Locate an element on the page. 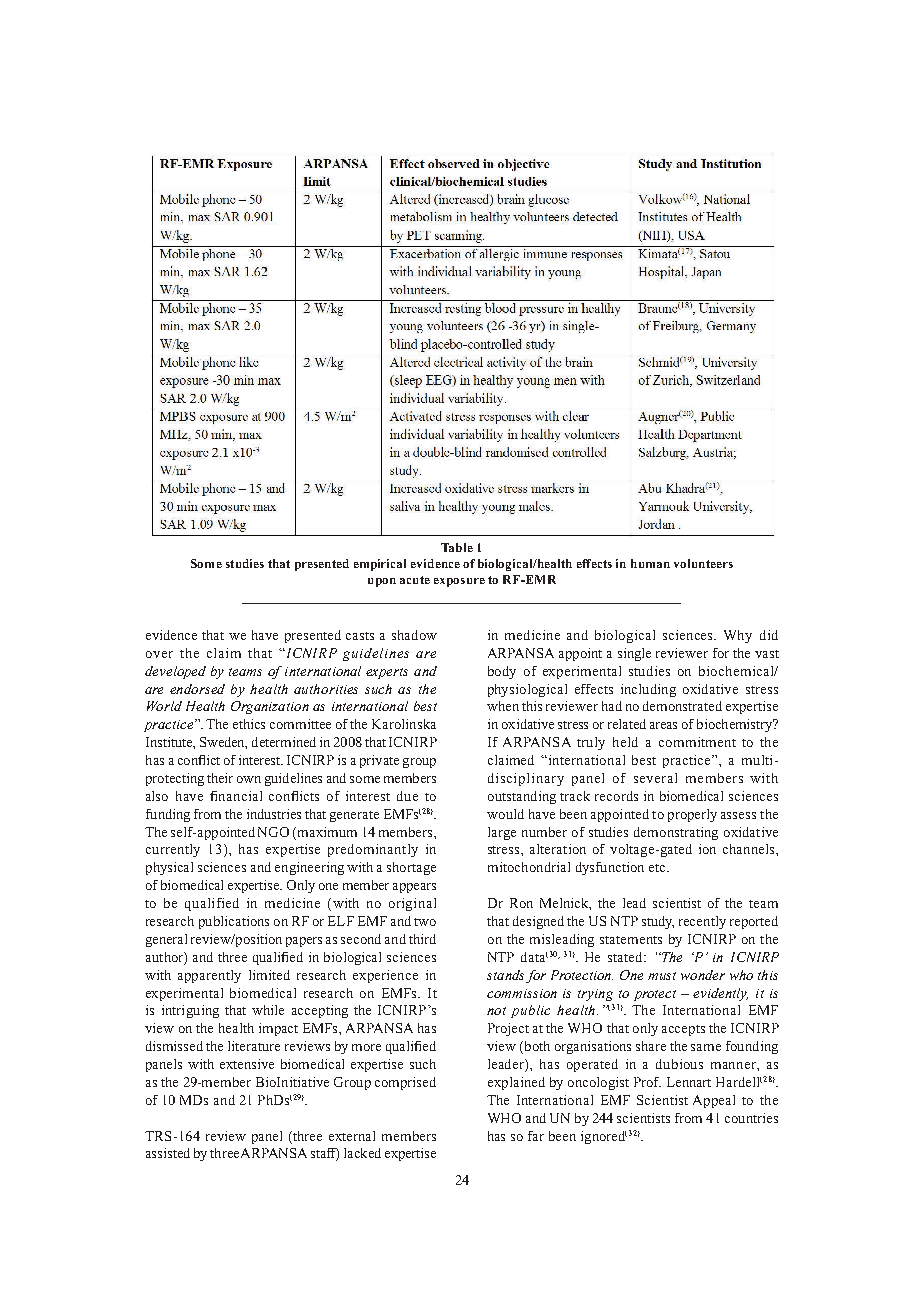  countries is located at coordinates (751, 1118).
